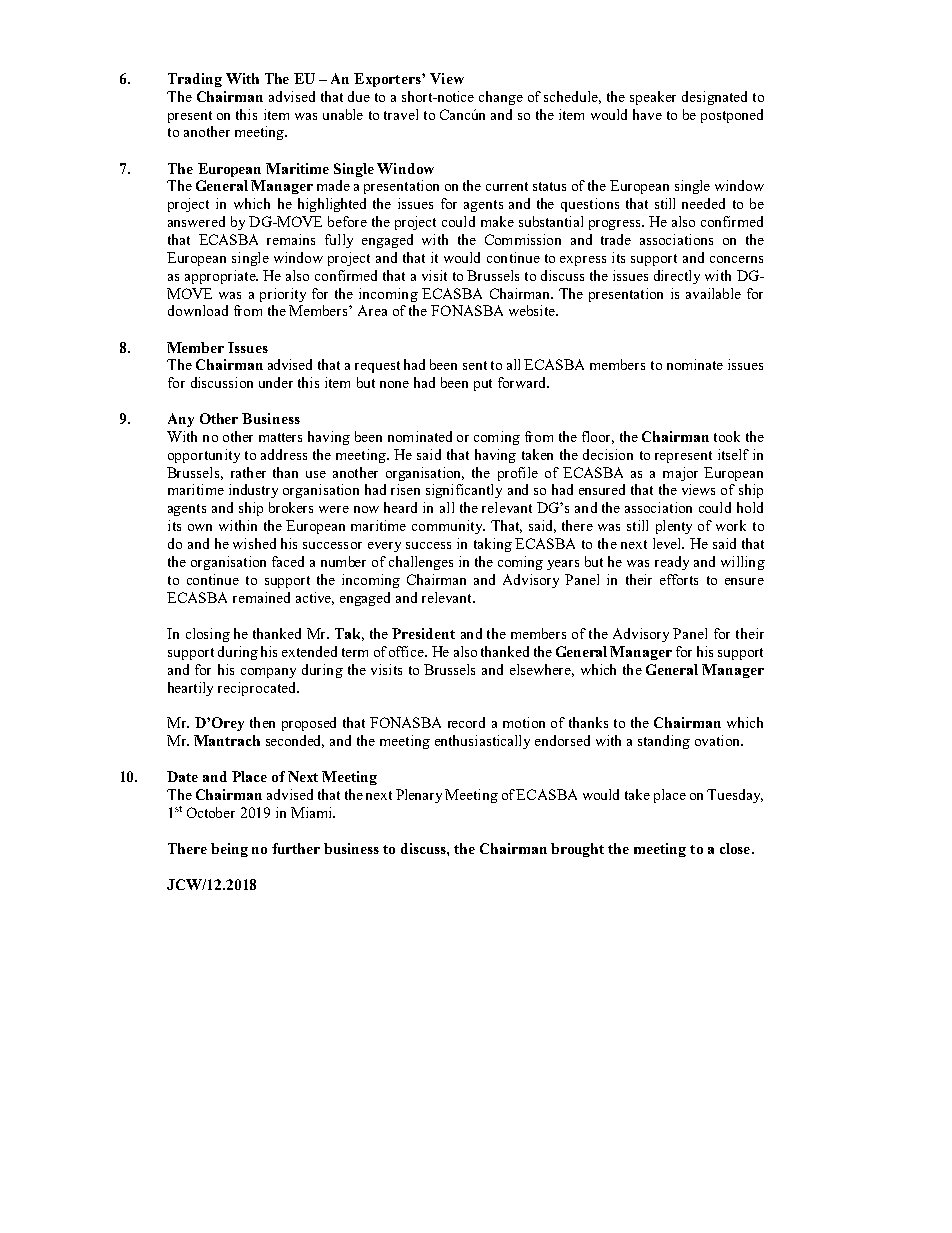 The width and height of the screenshot is (952, 1233). Describe the element at coordinates (679, 579) in the screenshot. I see `efforts` at that location.
